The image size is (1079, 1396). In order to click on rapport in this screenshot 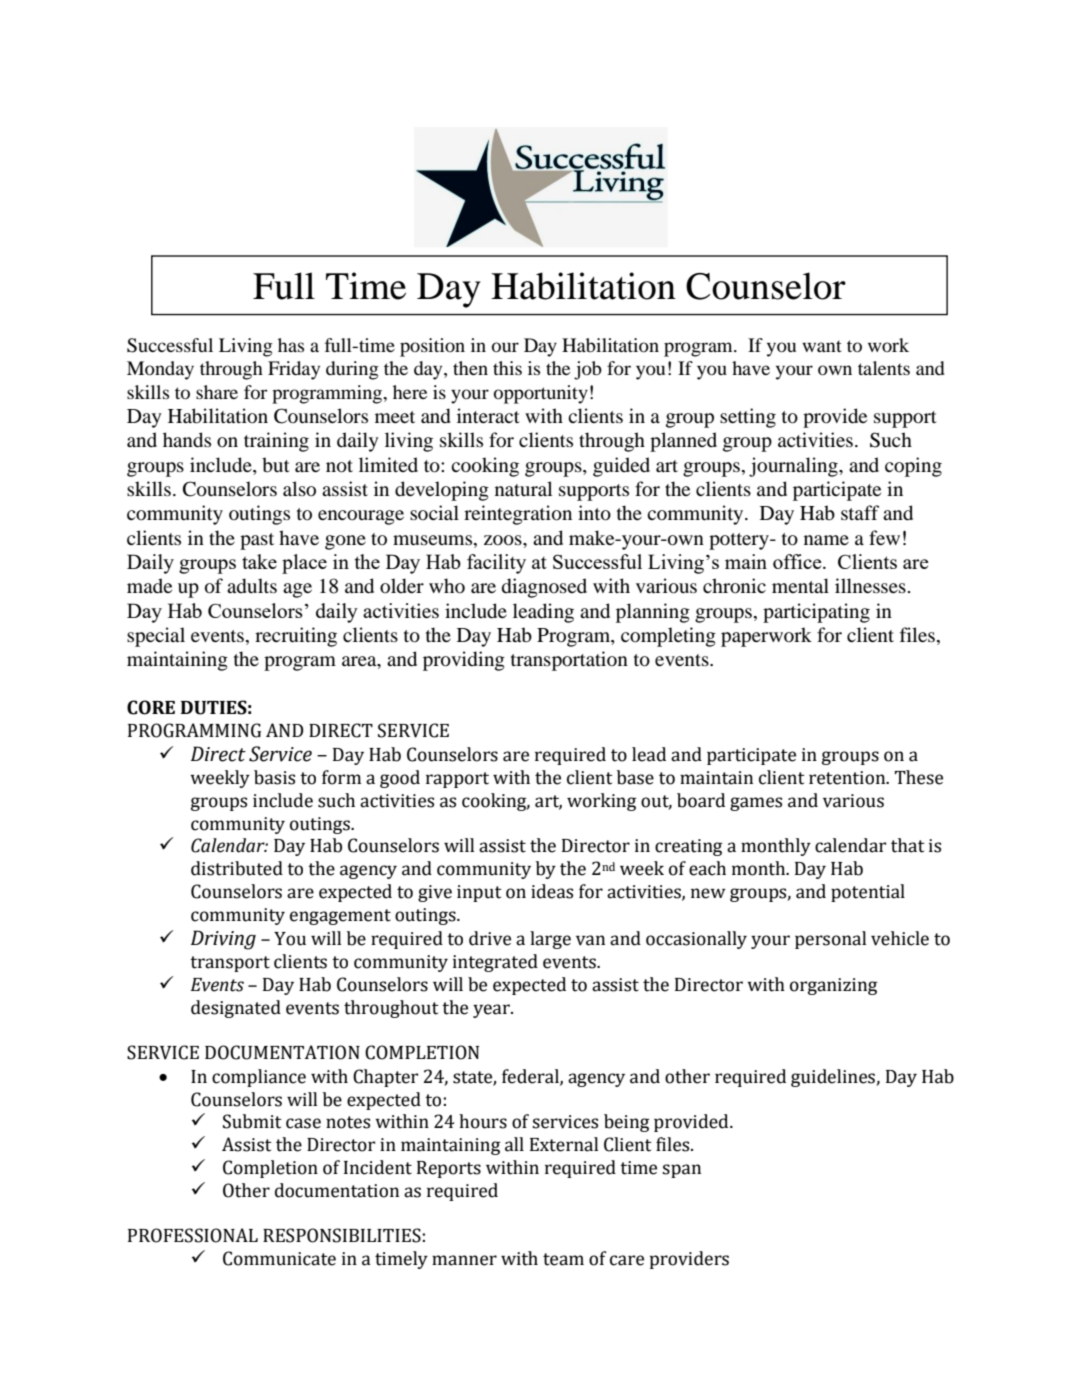, I will do `click(457, 780)`.
